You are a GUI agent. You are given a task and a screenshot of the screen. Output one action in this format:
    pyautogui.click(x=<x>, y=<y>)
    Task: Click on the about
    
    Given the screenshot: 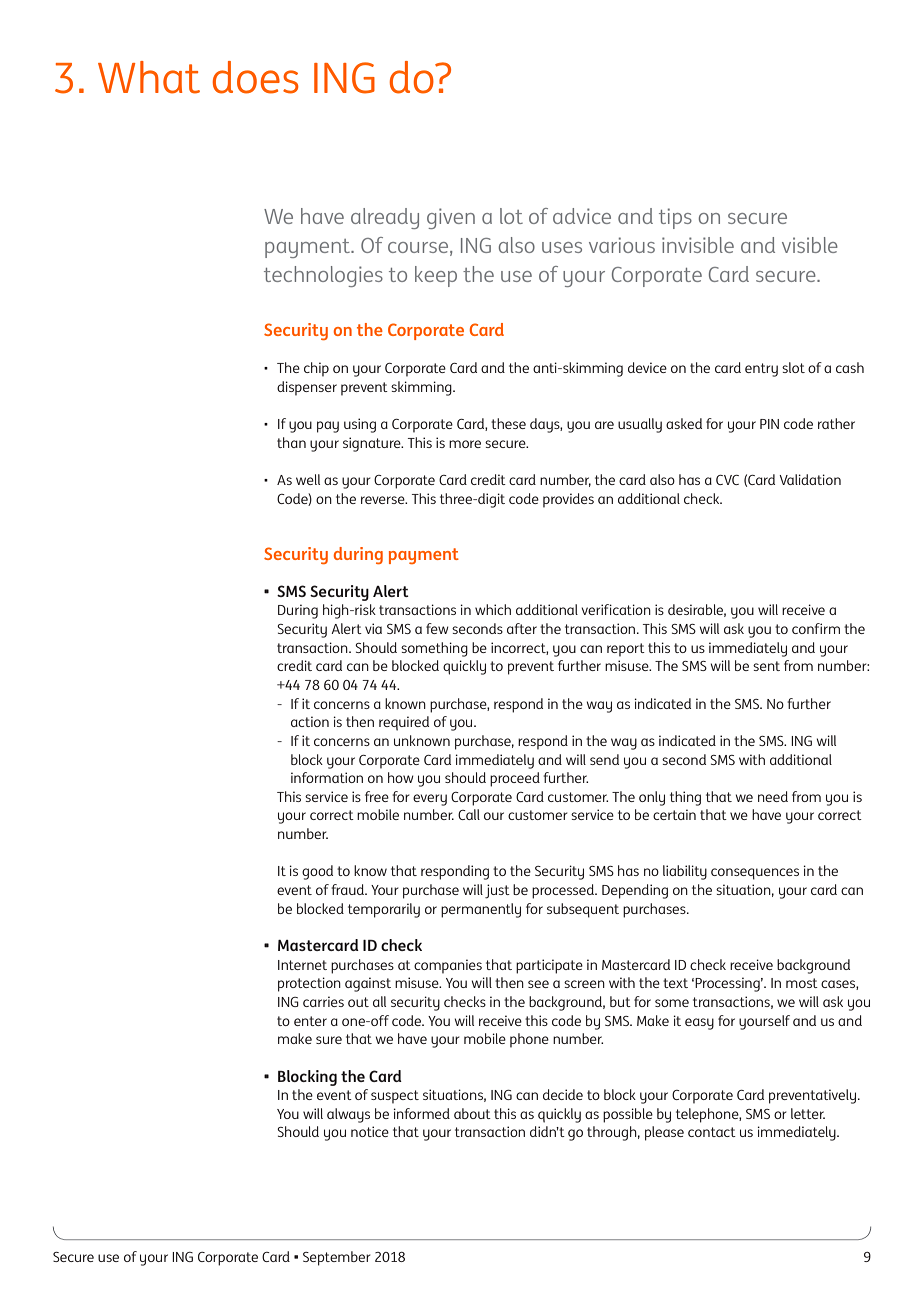 What is the action you would take?
    pyautogui.click(x=472, y=1113)
